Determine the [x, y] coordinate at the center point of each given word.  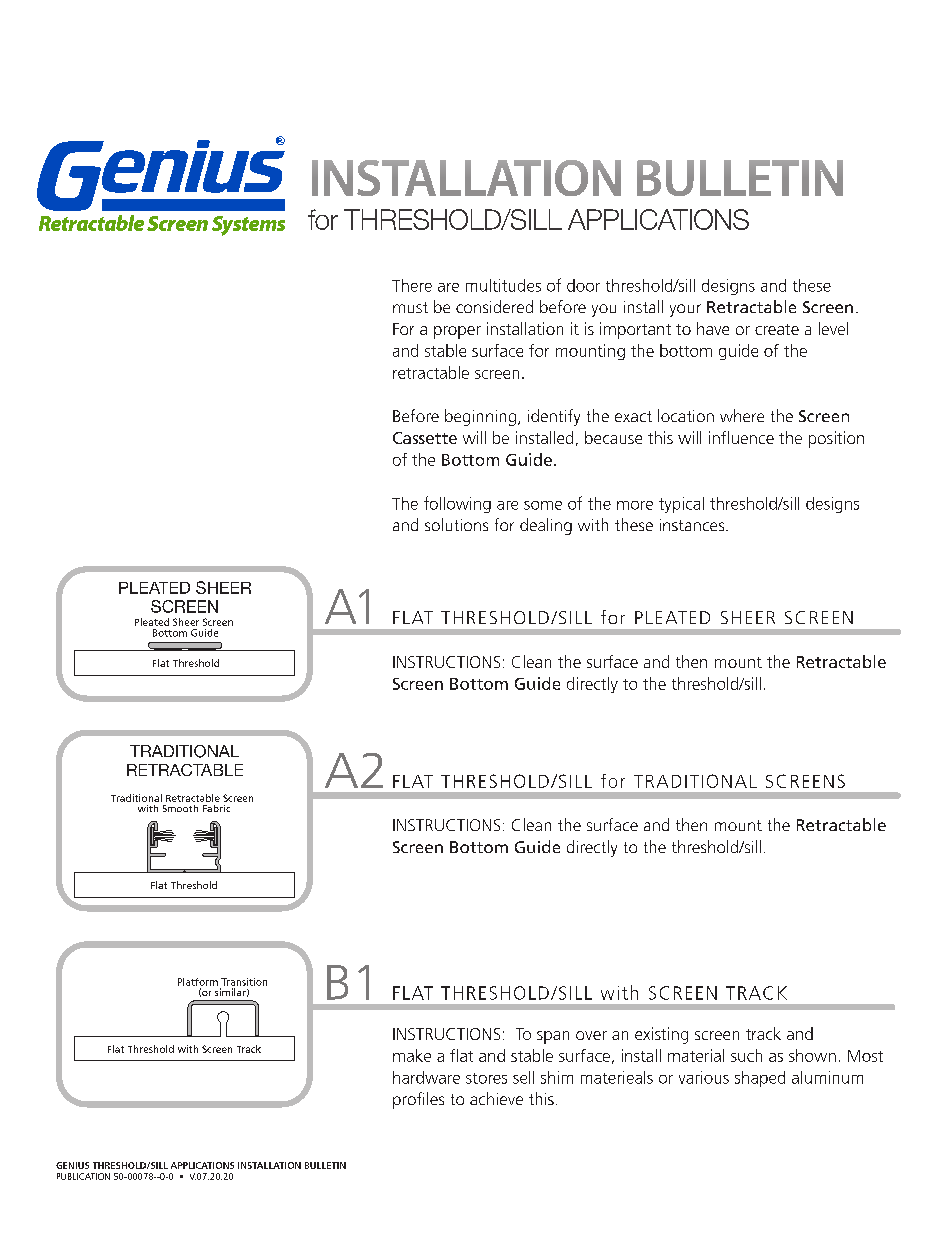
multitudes [503, 285]
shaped [760, 1079]
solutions [456, 524]
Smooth [180, 808]
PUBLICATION [83, 1176]
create [777, 329]
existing [661, 1035]
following [457, 504]
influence [741, 437]
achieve [496, 1098]
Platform [198, 982]
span [553, 1037]
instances [693, 525]
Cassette [425, 438]
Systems [248, 226]
